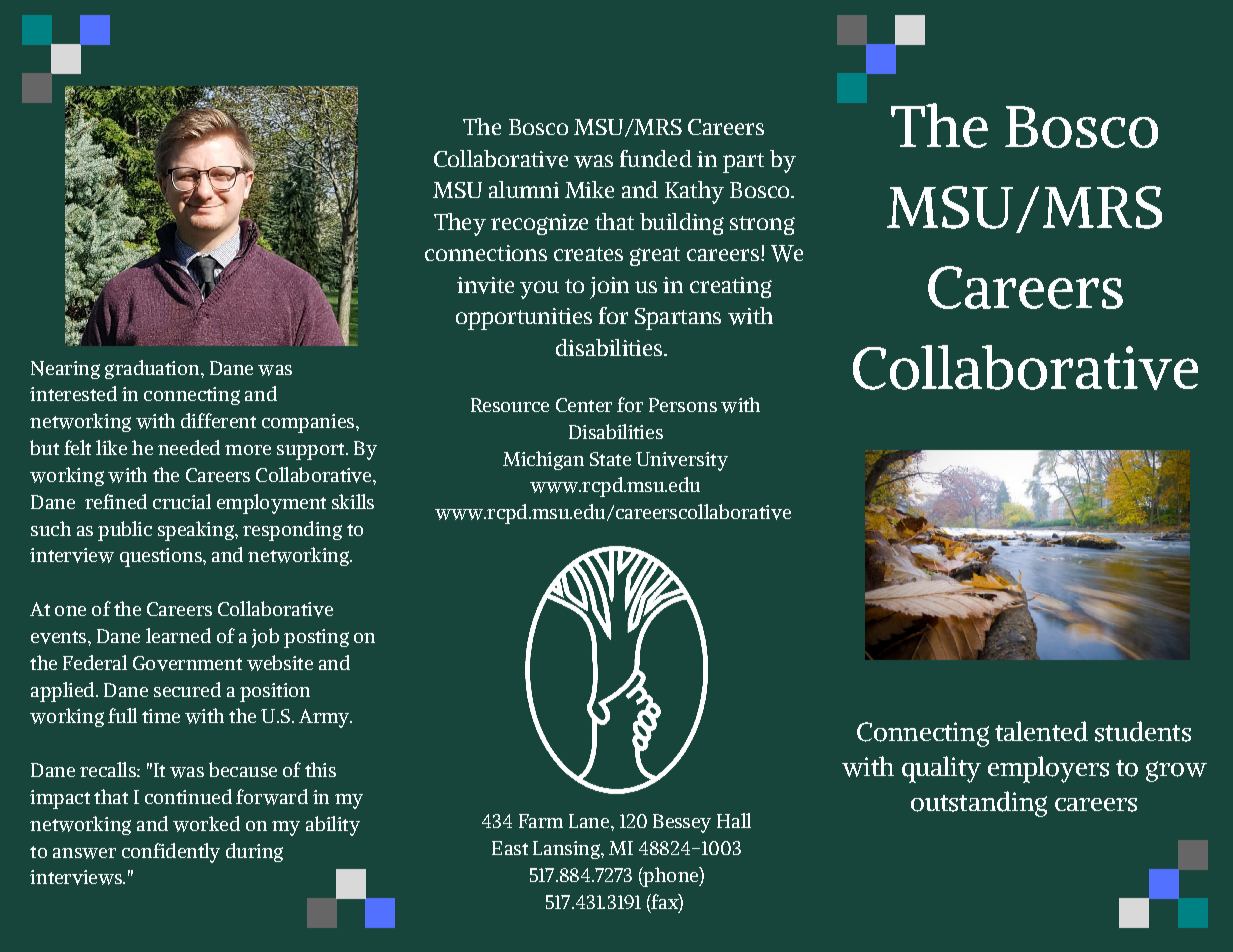  Describe the element at coordinates (206, 824) in the document. I see `worked` at that location.
